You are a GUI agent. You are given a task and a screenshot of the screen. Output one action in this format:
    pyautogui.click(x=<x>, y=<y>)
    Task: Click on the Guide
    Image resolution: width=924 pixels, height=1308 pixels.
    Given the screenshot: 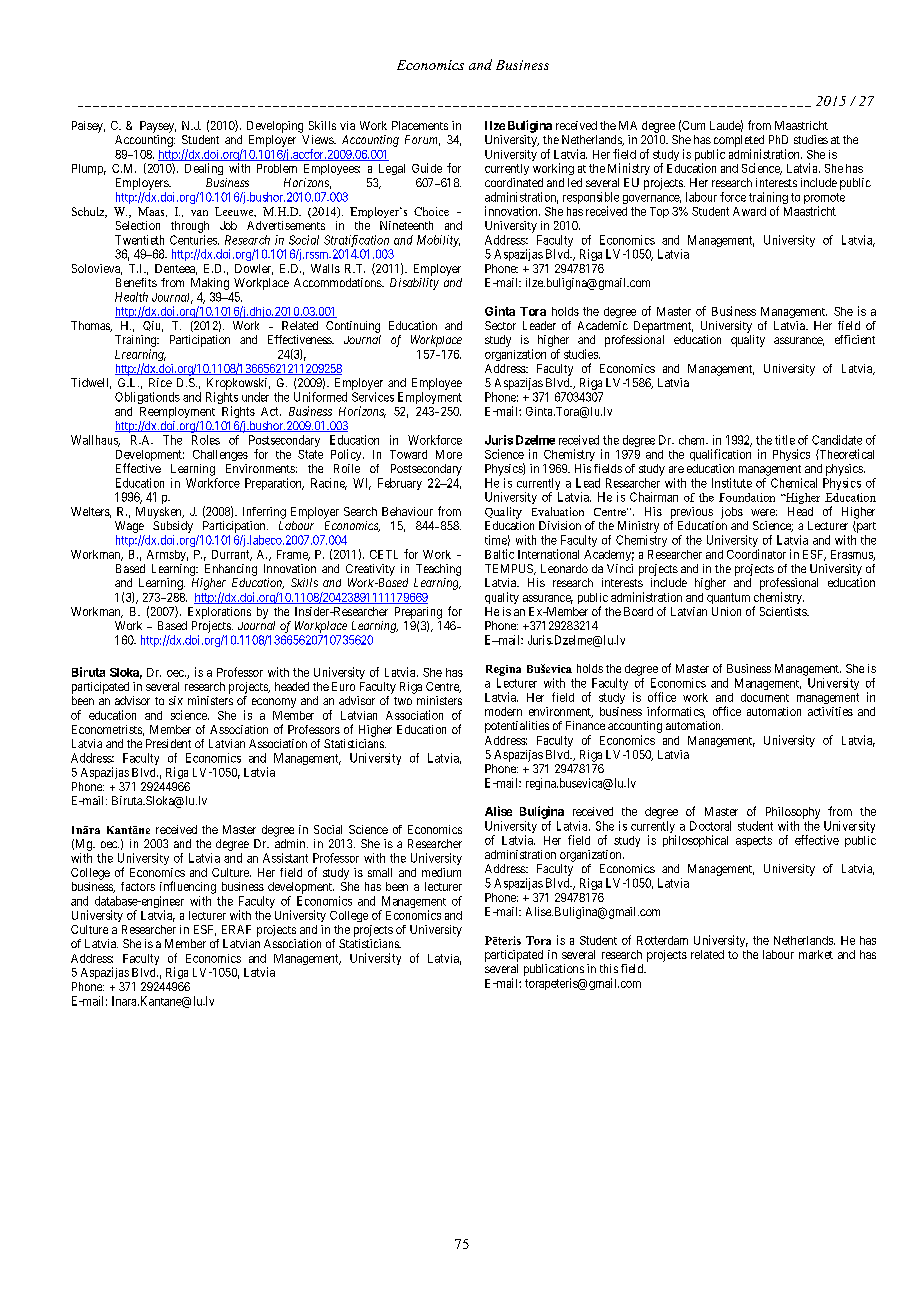 What is the action you would take?
    pyautogui.click(x=427, y=168)
